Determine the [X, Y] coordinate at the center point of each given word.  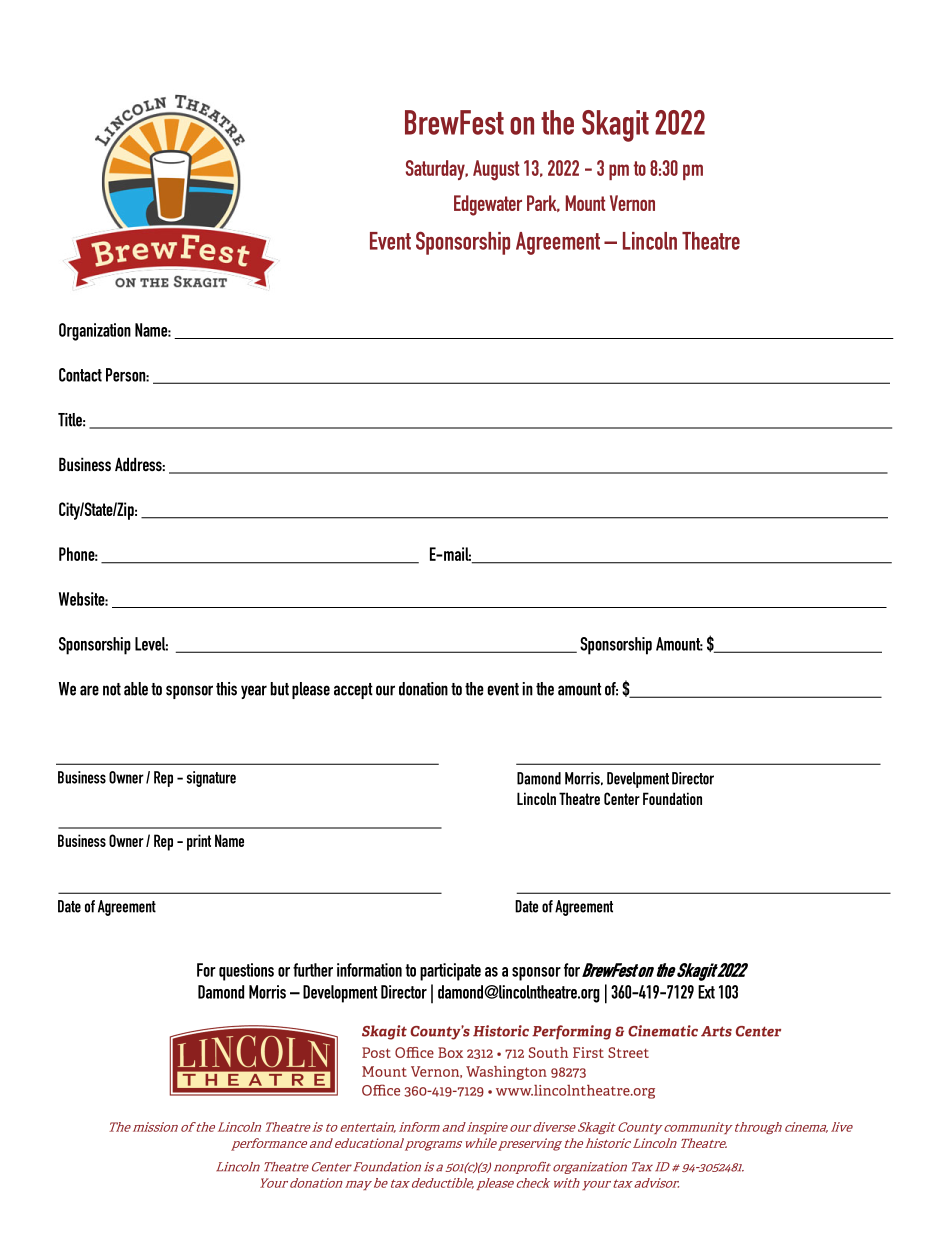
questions [246, 972]
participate [450, 972]
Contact [80, 375]
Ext [706, 992]
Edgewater [488, 205]
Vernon [632, 203]
